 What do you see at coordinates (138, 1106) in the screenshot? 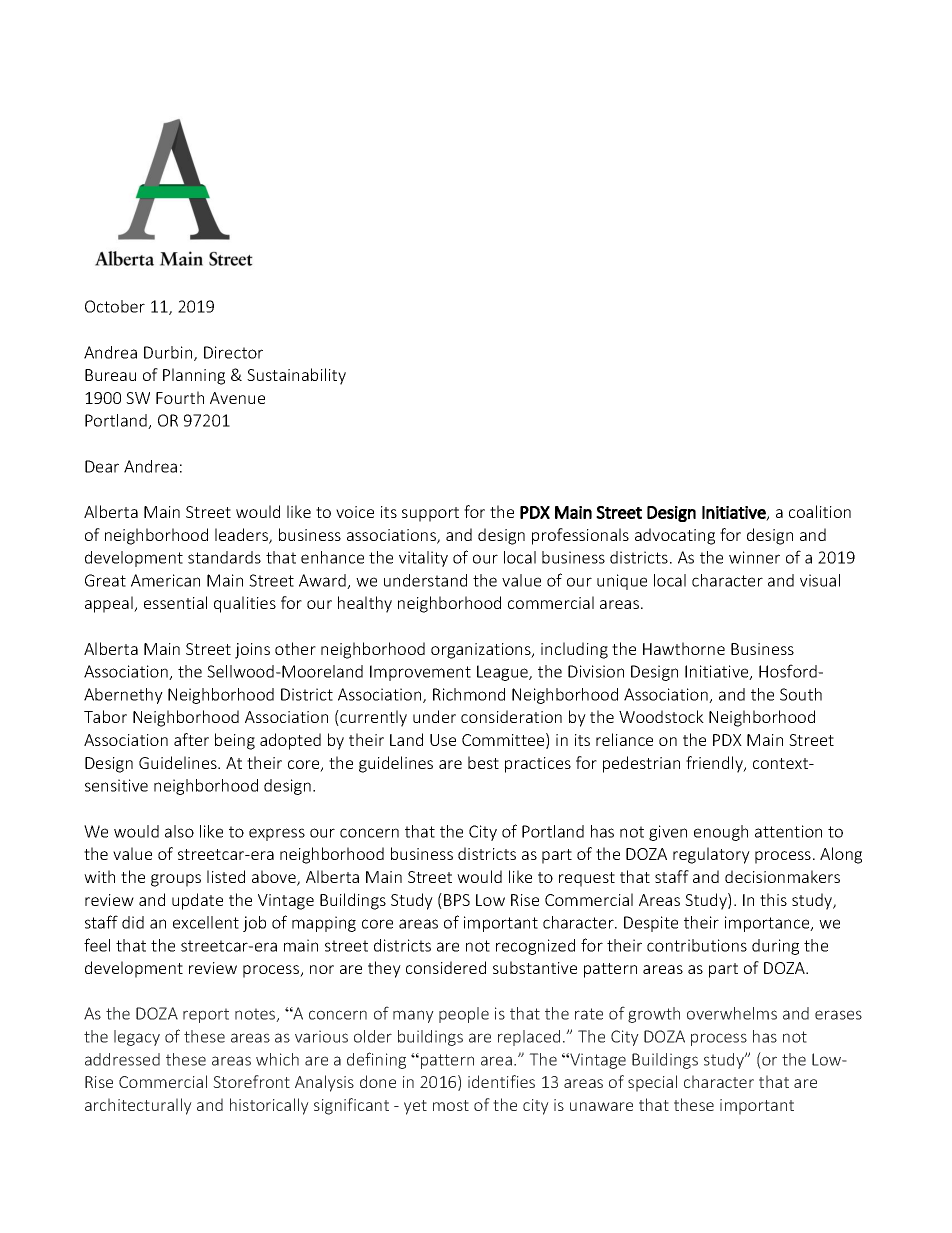
I see `architecturally` at bounding box center [138, 1106].
